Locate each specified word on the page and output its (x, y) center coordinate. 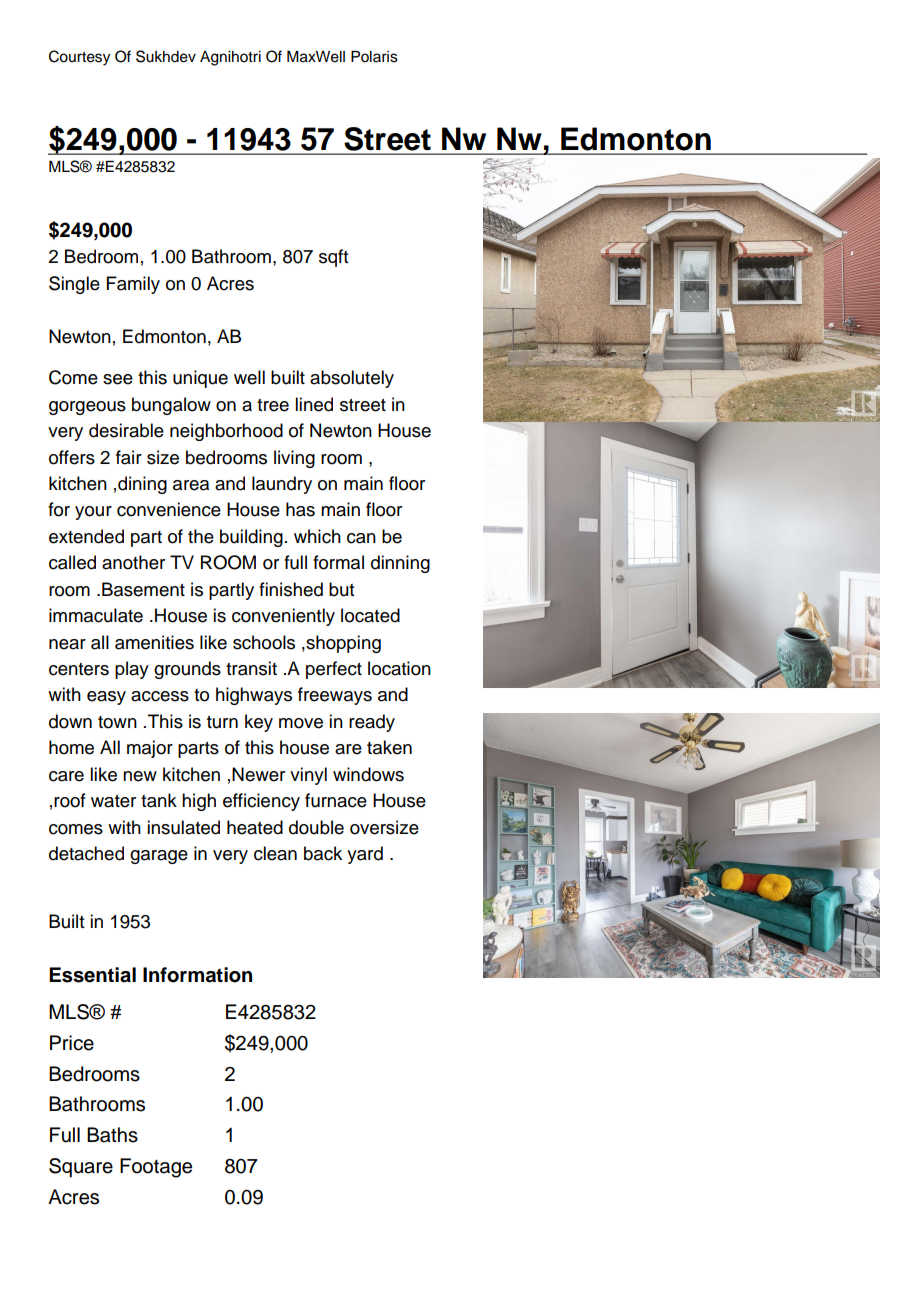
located (370, 615)
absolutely (352, 379)
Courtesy (79, 58)
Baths (112, 1135)
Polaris (374, 57)
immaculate (96, 615)
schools (264, 642)
